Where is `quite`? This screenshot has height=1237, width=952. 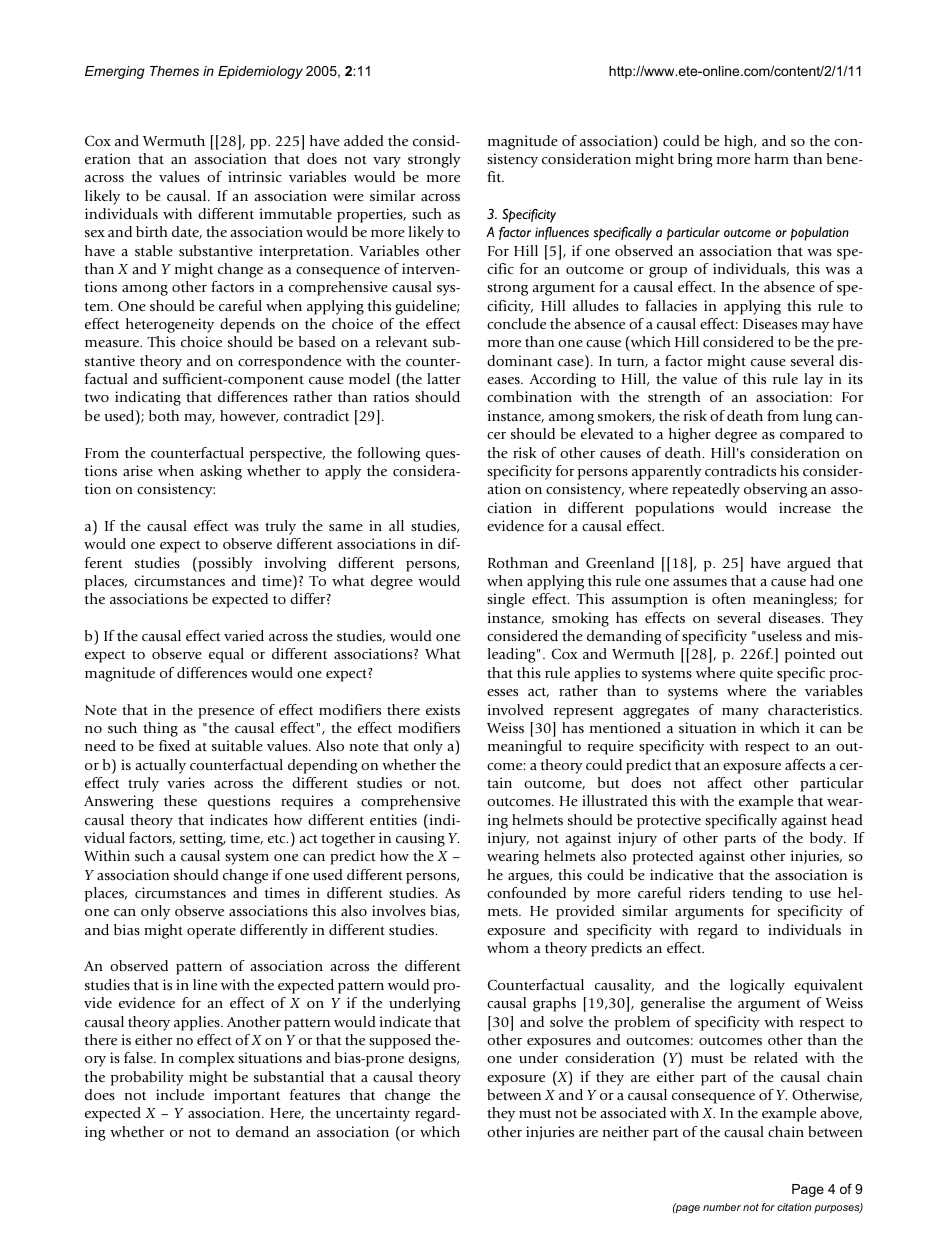
quite is located at coordinates (756, 674).
